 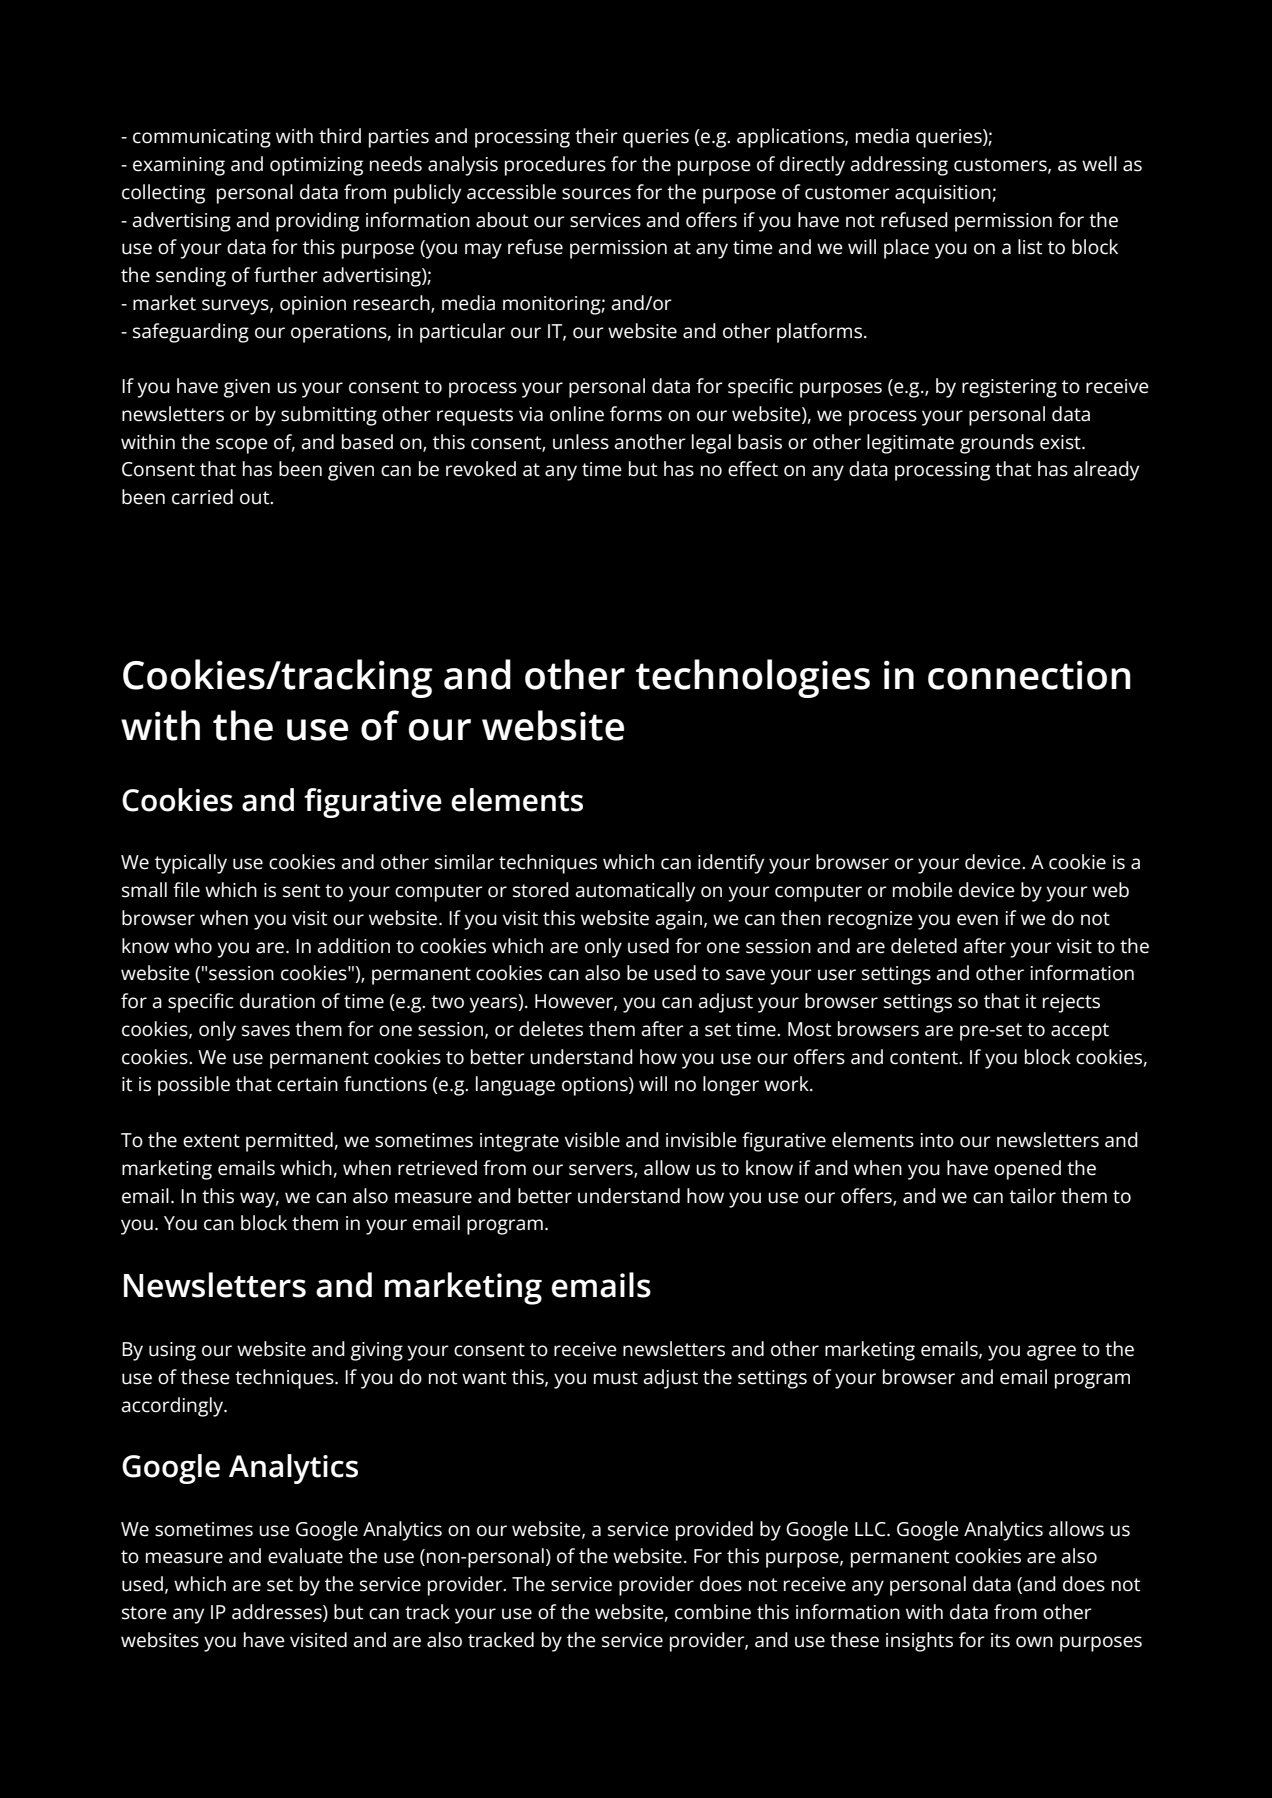 I want to click on even, so click(x=977, y=920).
